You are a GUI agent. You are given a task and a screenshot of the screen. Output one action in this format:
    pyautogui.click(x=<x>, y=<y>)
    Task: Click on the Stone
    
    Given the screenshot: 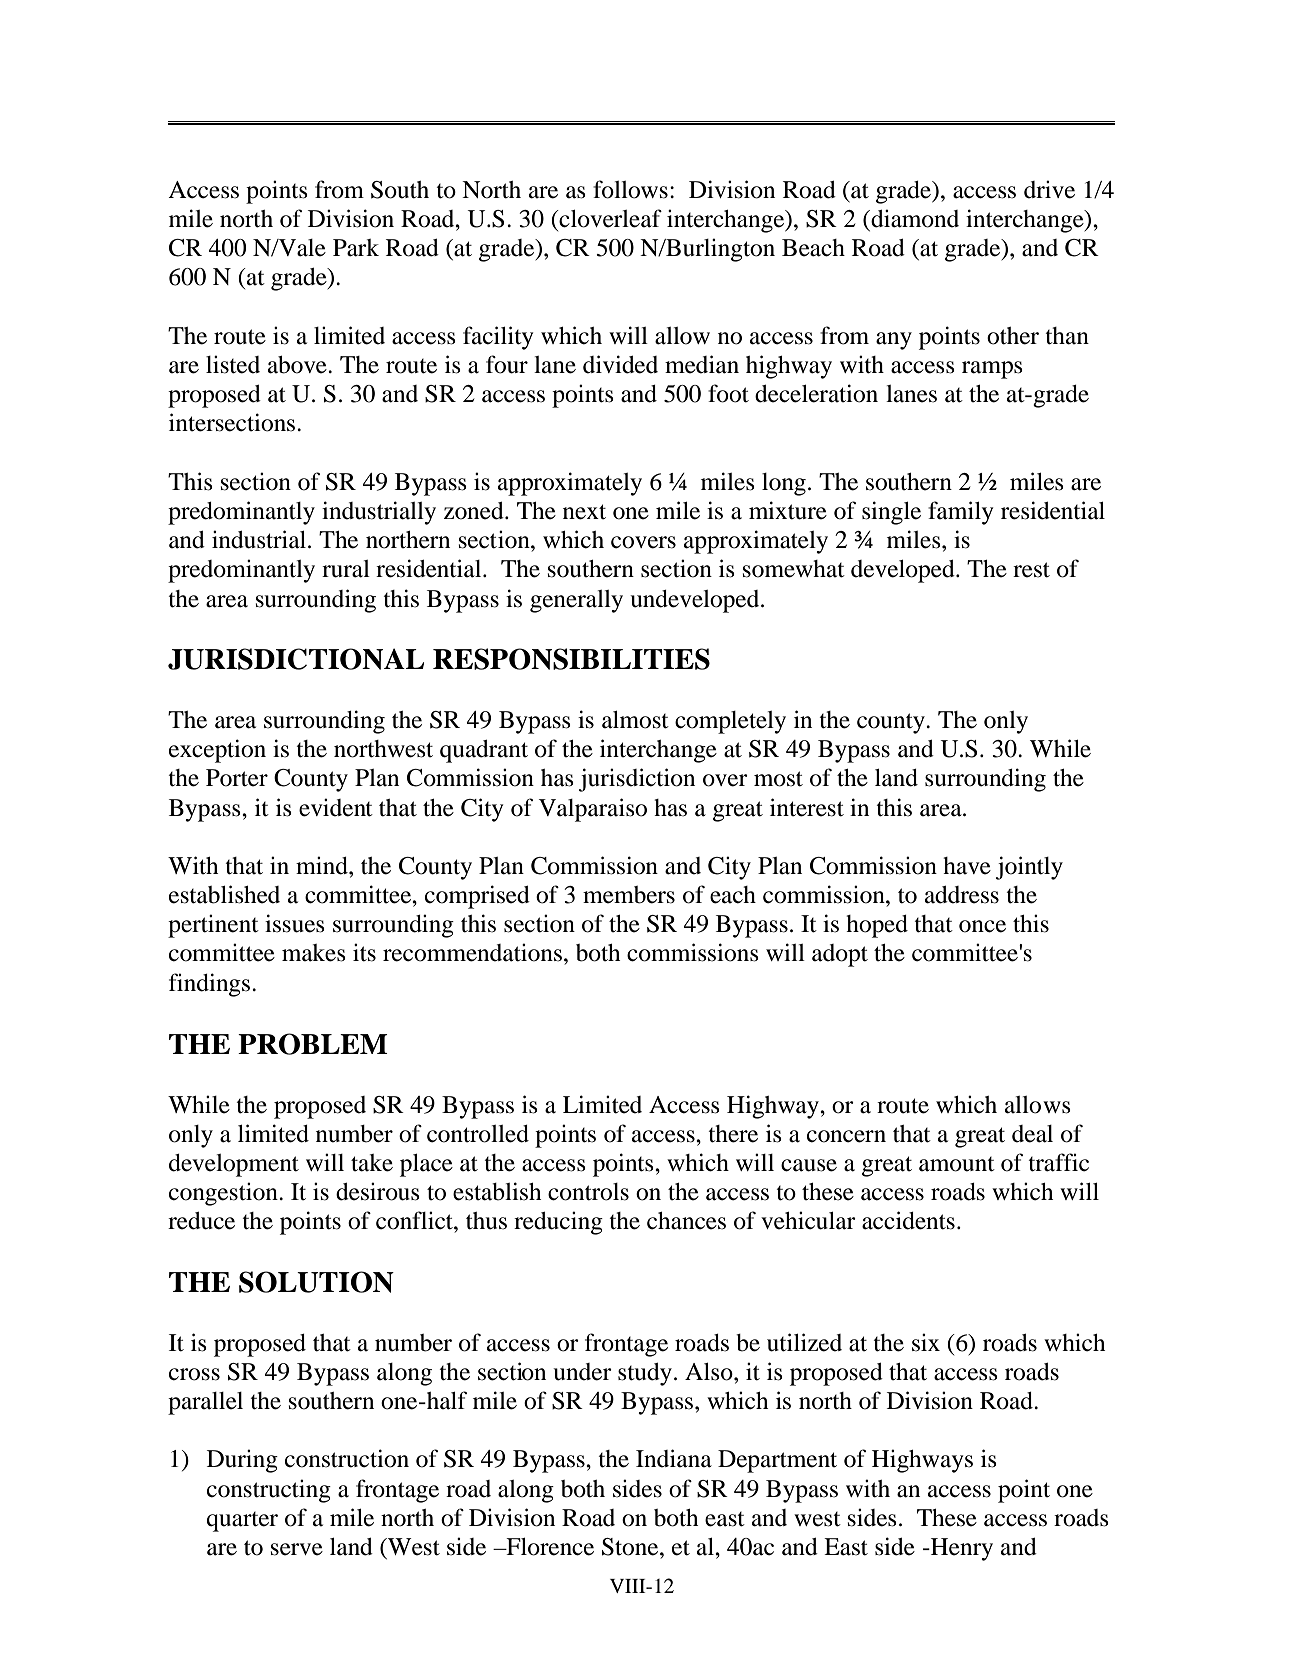 What is the action you would take?
    pyautogui.click(x=631, y=1547)
